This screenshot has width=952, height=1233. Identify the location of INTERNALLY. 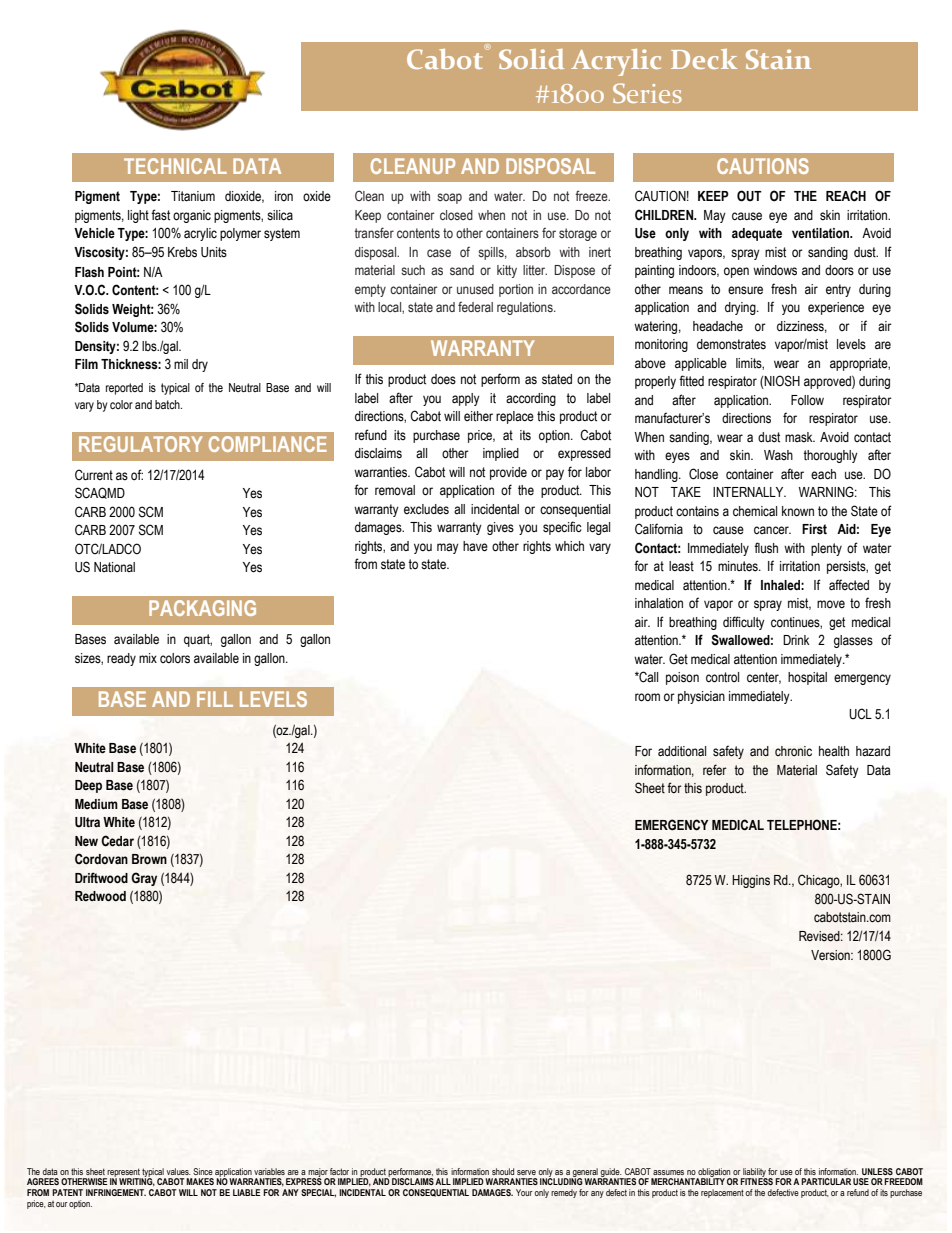
(749, 492).
